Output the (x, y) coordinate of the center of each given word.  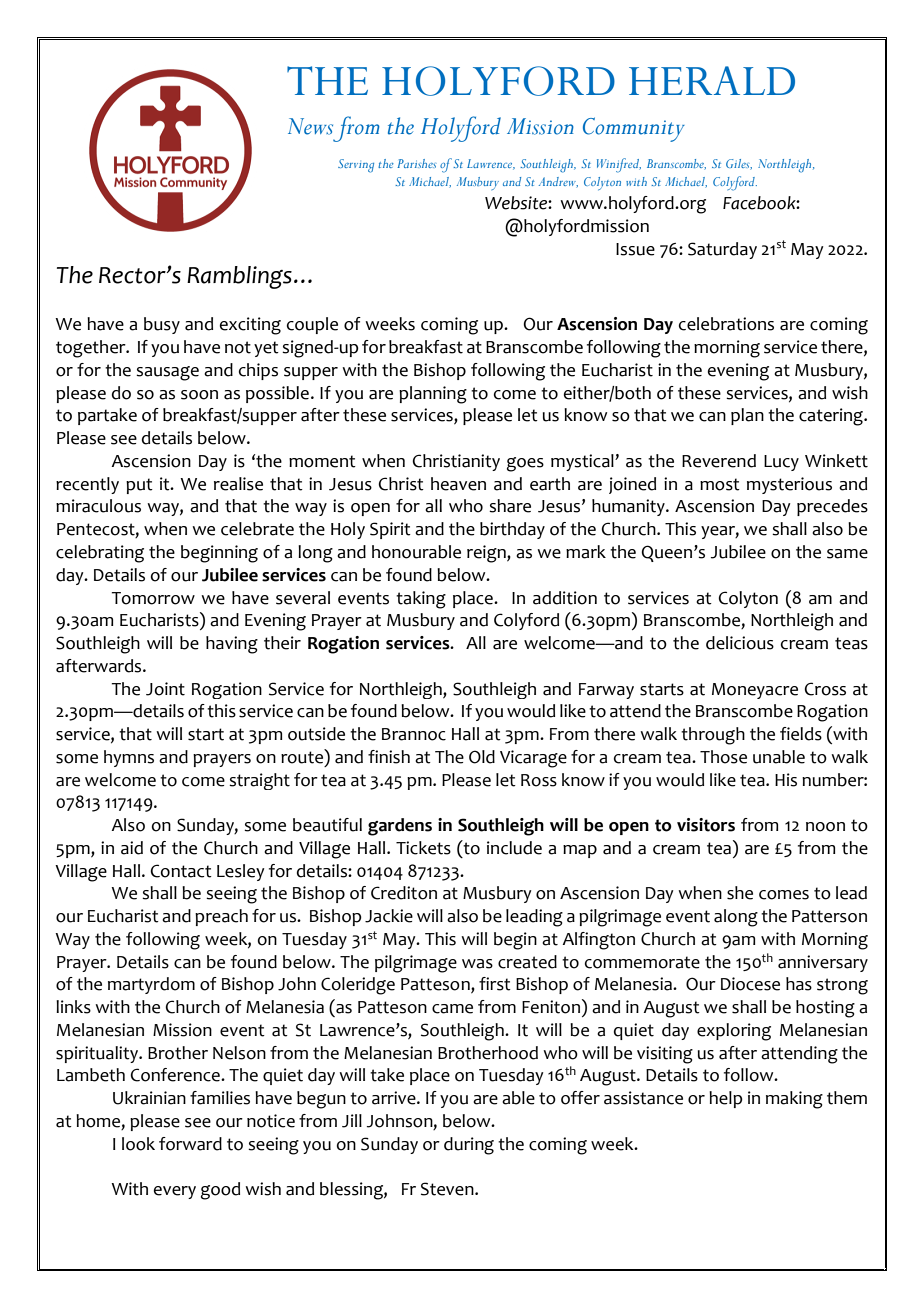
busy (162, 325)
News (310, 126)
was (477, 964)
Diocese (750, 984)
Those (723, 757)
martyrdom (151, 985)
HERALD (712, 80)
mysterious (789, 485)
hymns (129, 758)
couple (312, 325)
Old (482, 757)
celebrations (726, 324)
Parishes (416, 163)
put (139, 486)
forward (190, 1144)
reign (487, 554)
